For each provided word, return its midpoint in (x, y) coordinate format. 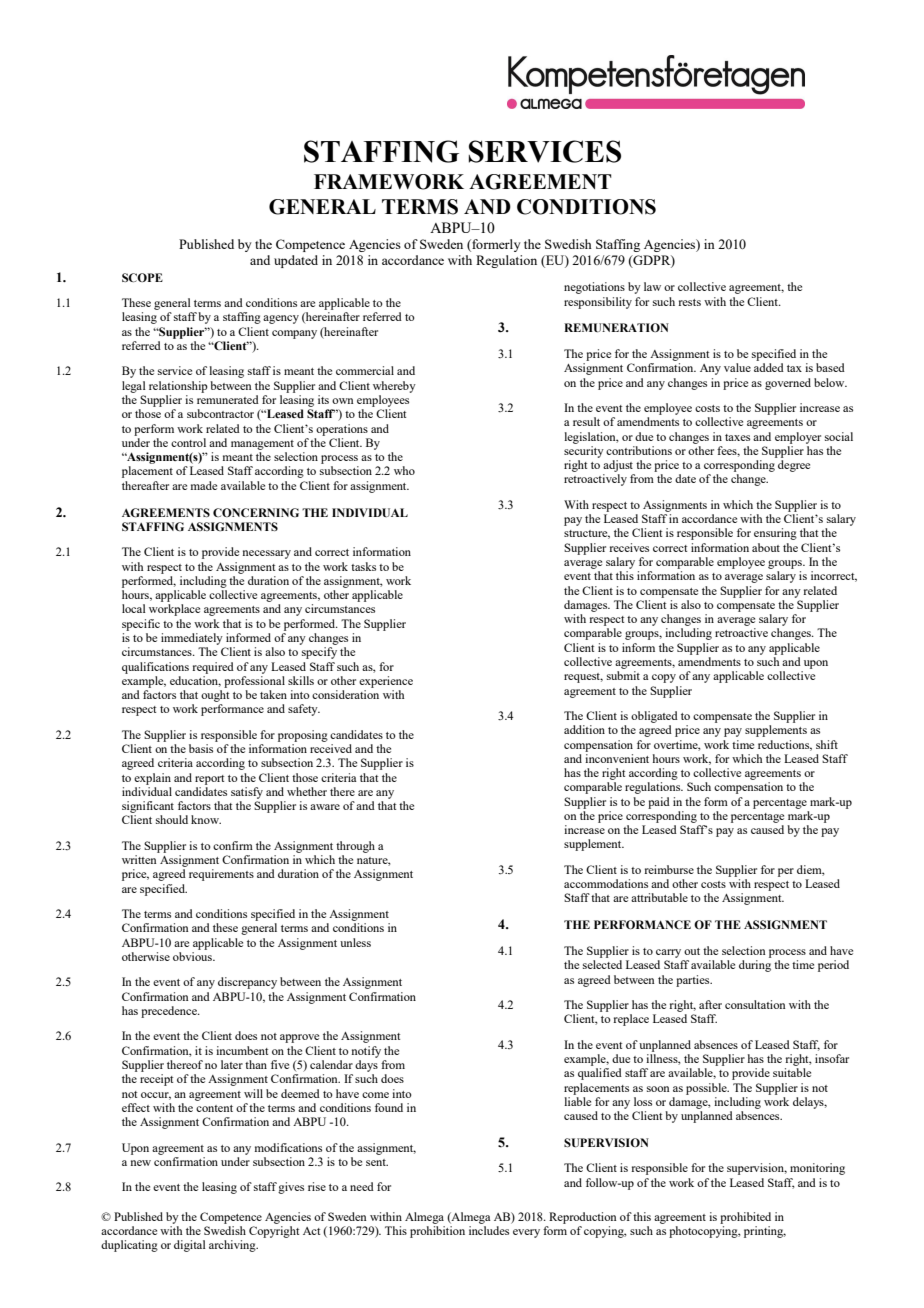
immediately (192, 639)
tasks (363, 566)
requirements (221, 875)
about (766, 547)
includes (489, 1230)
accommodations (606, 883)
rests (689, 302)
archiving (233, 1246)
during (755, 966)
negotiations (594, 288)
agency (281, 319)
